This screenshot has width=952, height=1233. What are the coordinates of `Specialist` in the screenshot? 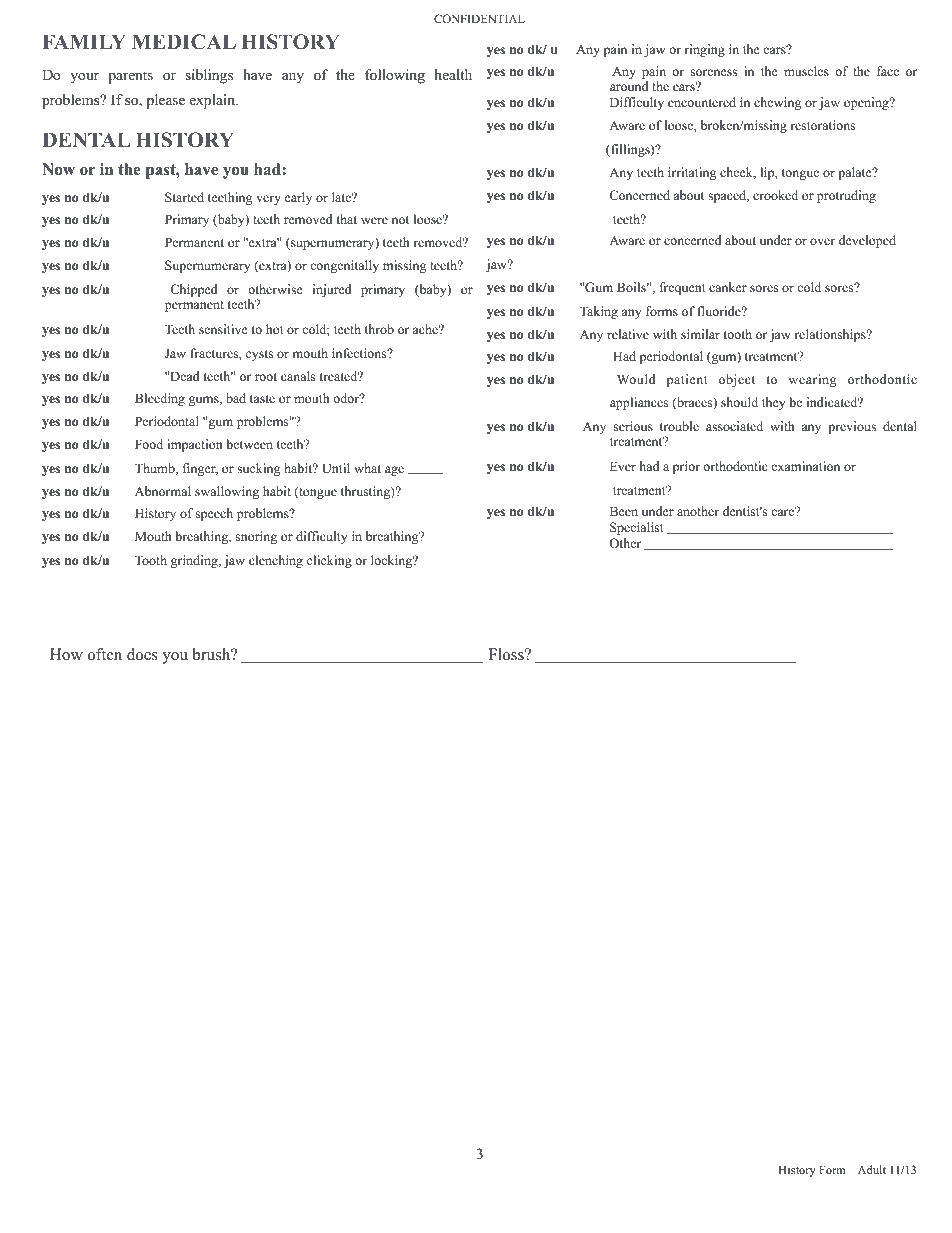 It's located at (637, 528).
